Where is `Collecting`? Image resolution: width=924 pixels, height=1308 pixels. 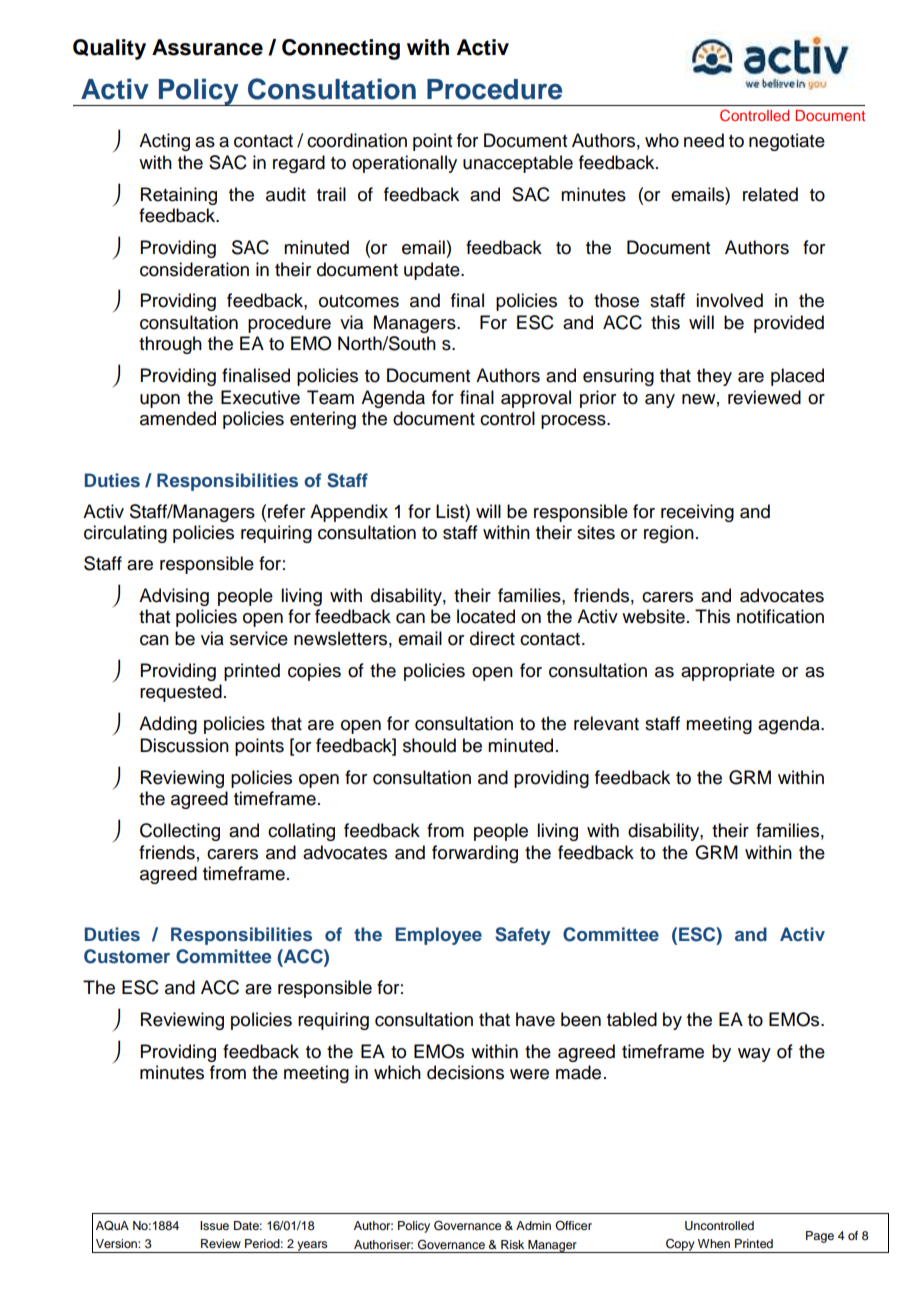
Collecting is located at coordinates (180, 832).
